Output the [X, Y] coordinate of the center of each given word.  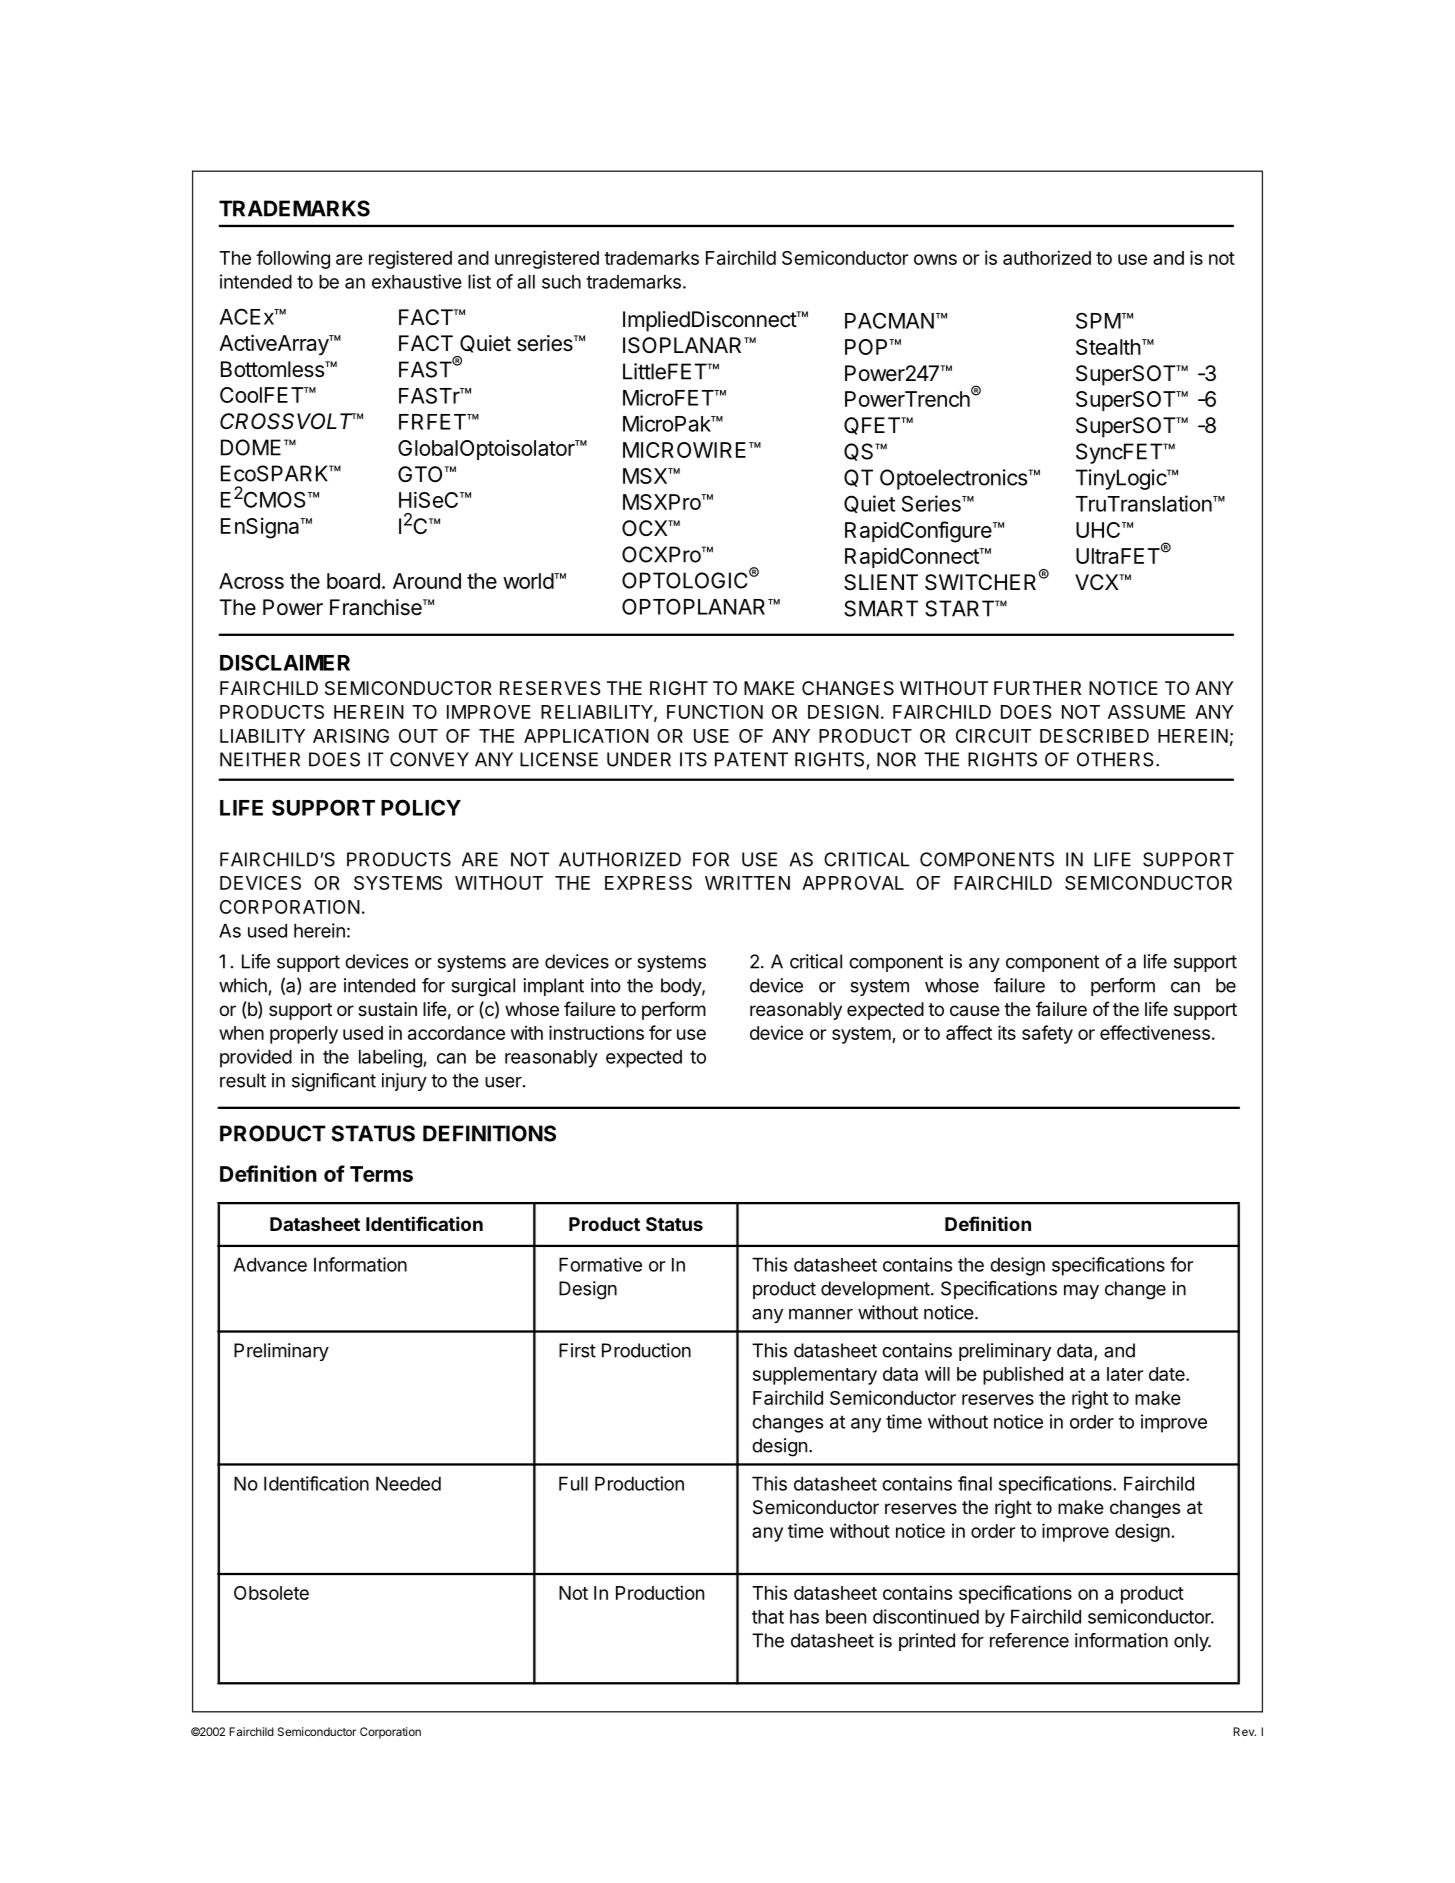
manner [821, 1314]
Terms [381, 1174]
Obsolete [271, 1593]
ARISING [351, 736]
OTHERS [1115, 759]
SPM [1098, 320]
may [1081, 1292]
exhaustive [417, 281]
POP [867, 347]
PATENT [751, 759]
